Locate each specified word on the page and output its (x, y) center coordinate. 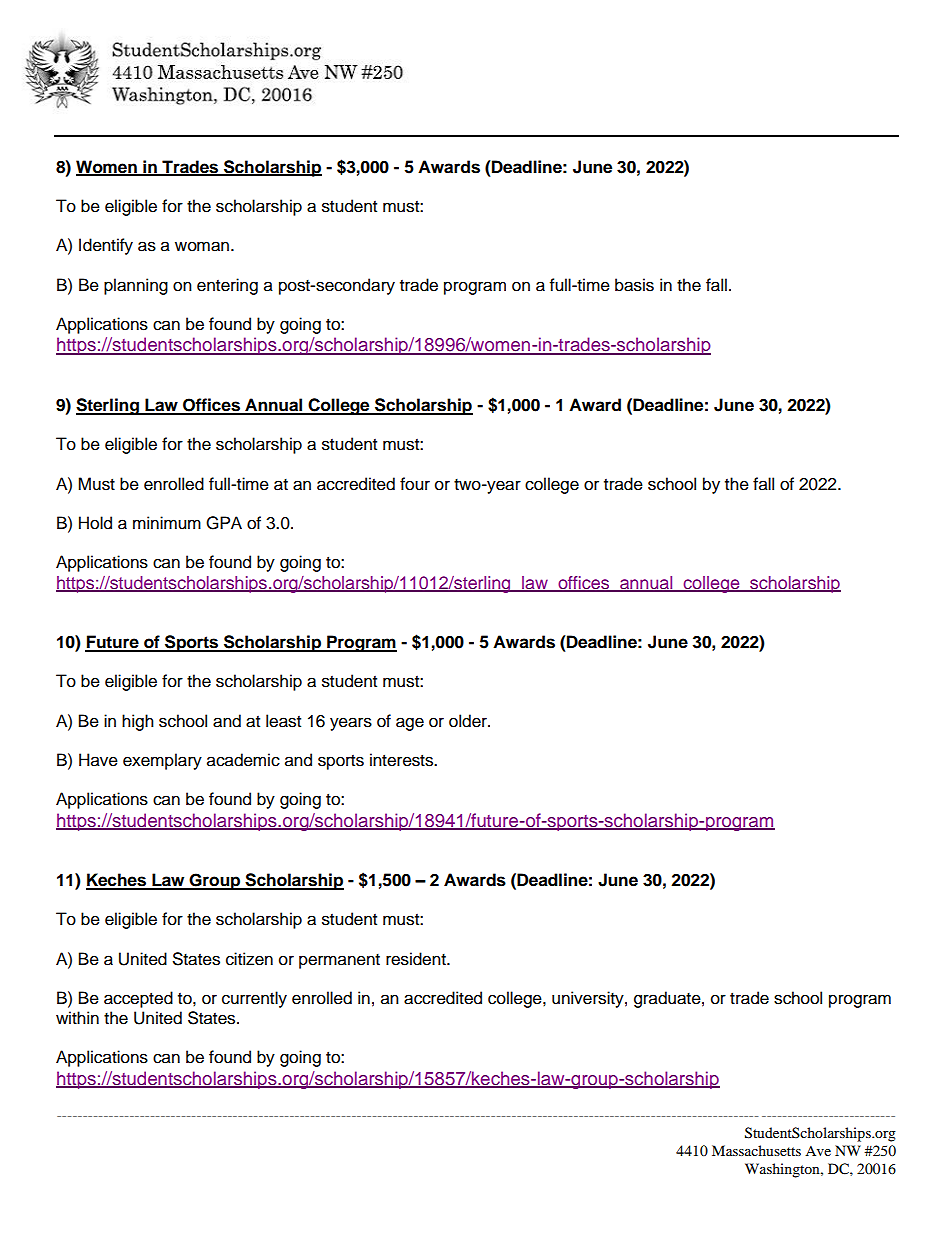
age (410, 724)
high (138, 722)
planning (136, 286)
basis (634, 285)
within (77, 1017)
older (469, 721)
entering (227, 286)
